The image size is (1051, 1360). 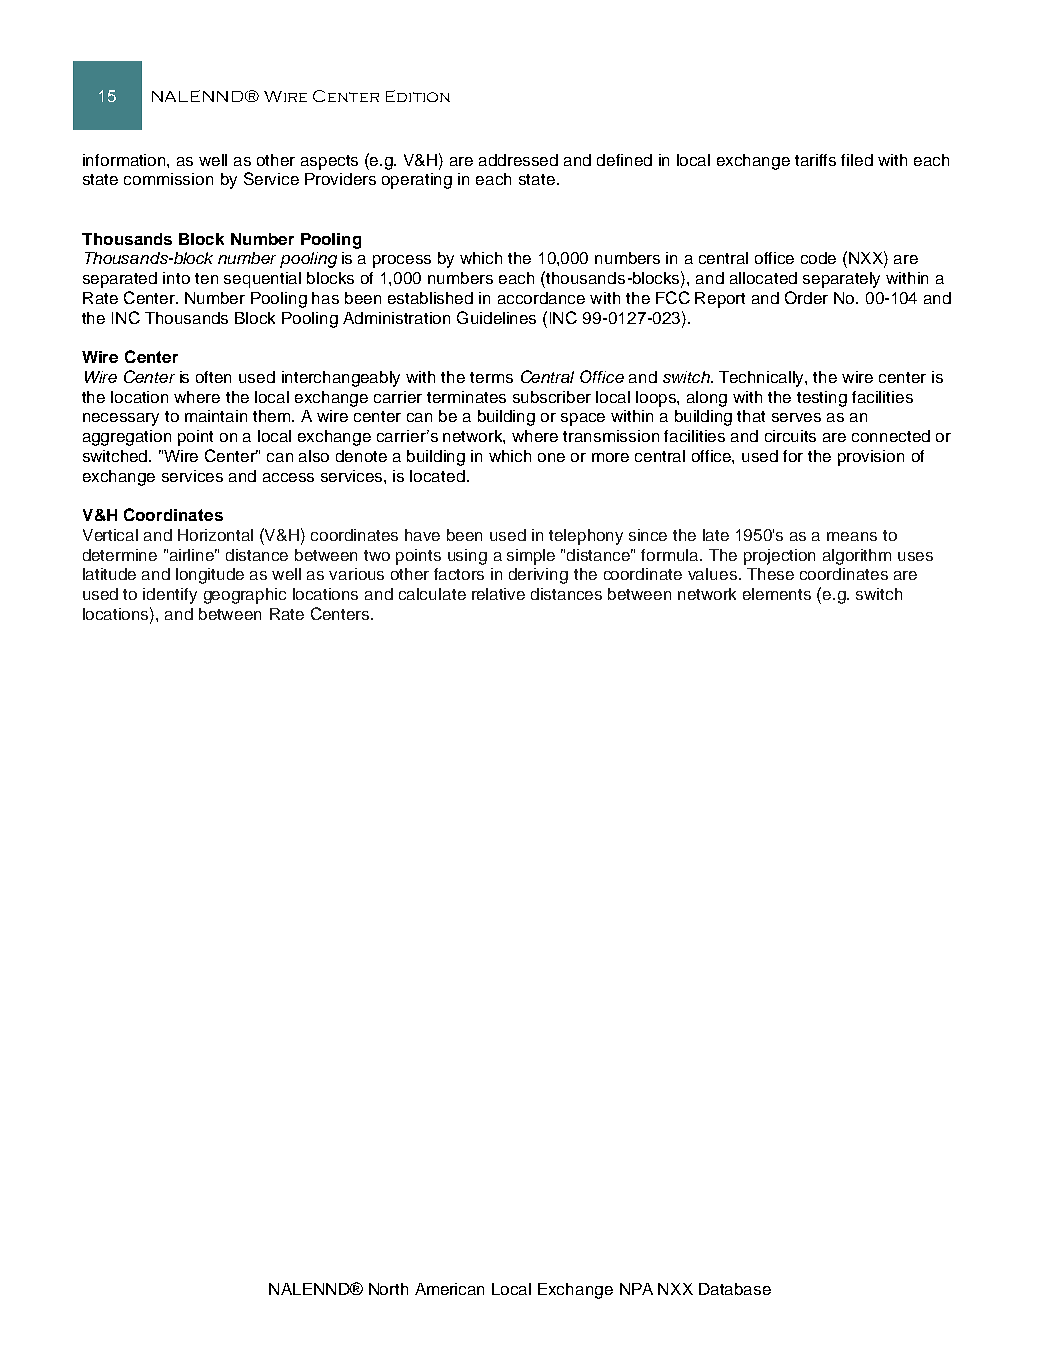 I want to click on tariffs, so click(x=815, y=160).
